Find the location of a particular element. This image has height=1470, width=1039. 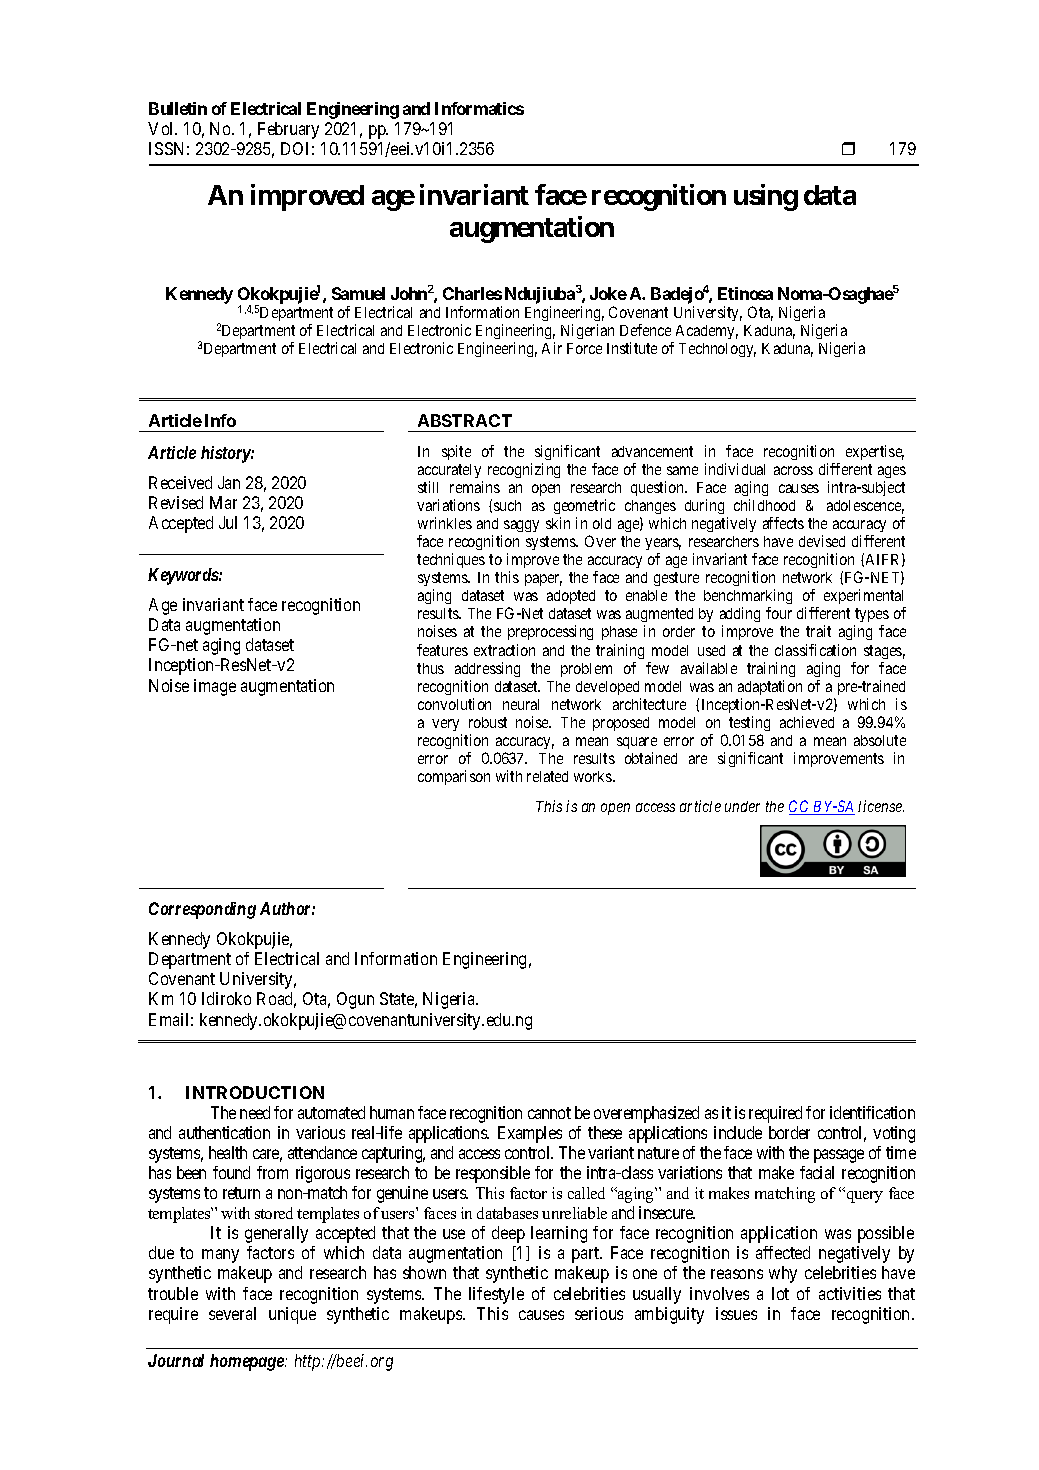

identification is located at coordinates (872, 1112).
